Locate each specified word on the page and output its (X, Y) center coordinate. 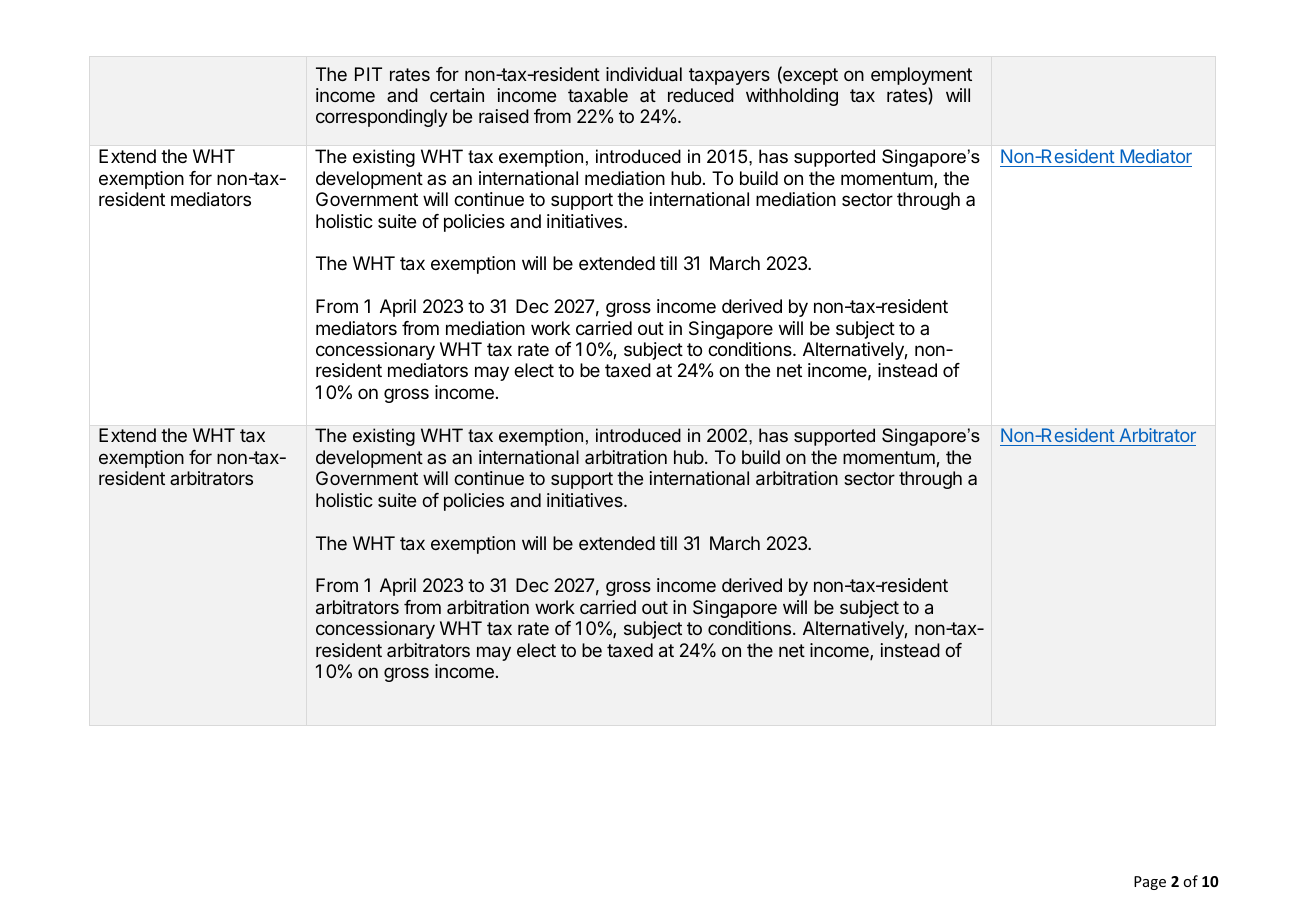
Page (1150, 883)
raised (504, 116)
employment (921, 77)
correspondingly (382, 118)
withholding (792, 97)
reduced (701, 95)
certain (457, 95)
